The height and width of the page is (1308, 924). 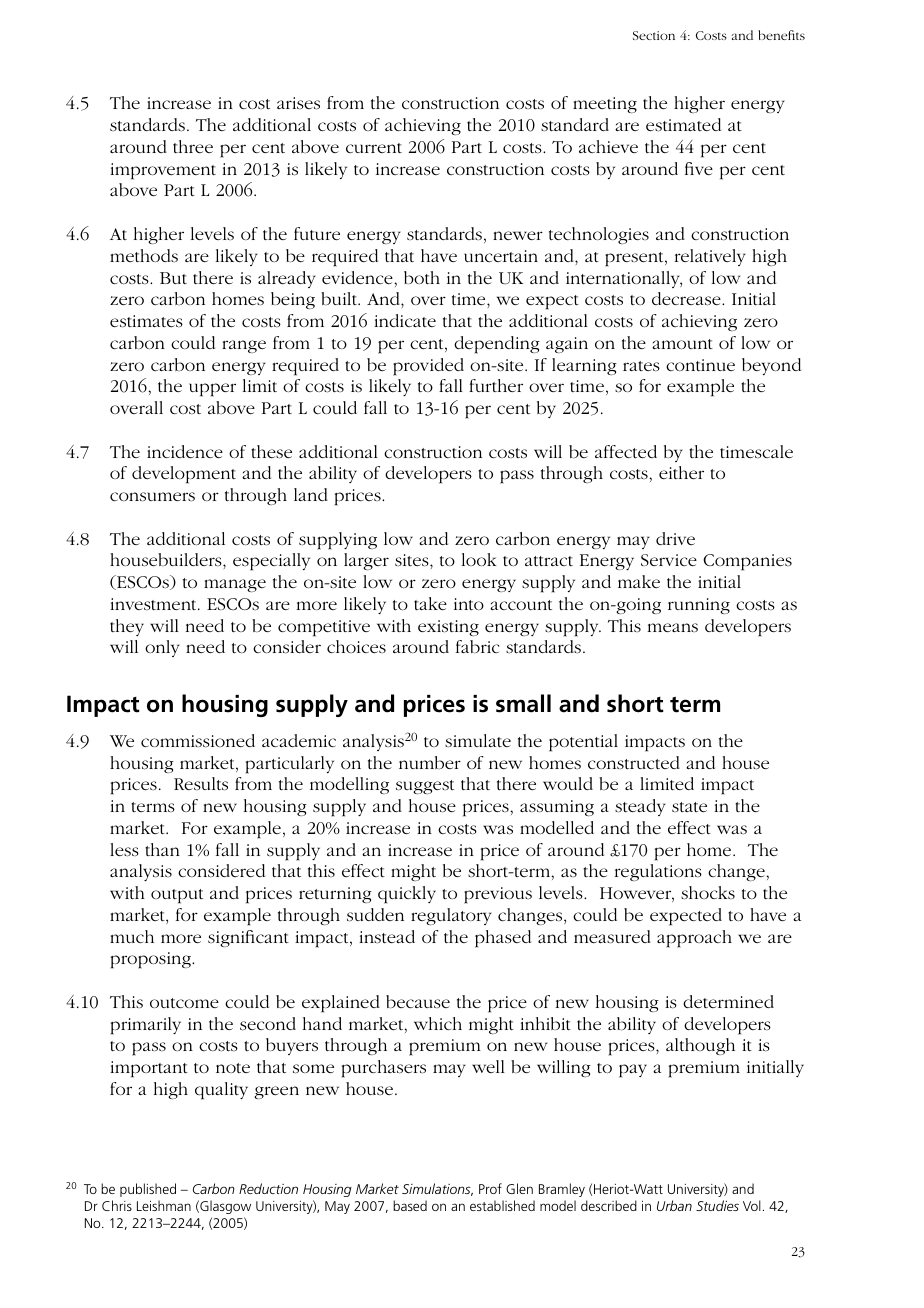 I want to click on range, so click(x=244, y=346).
